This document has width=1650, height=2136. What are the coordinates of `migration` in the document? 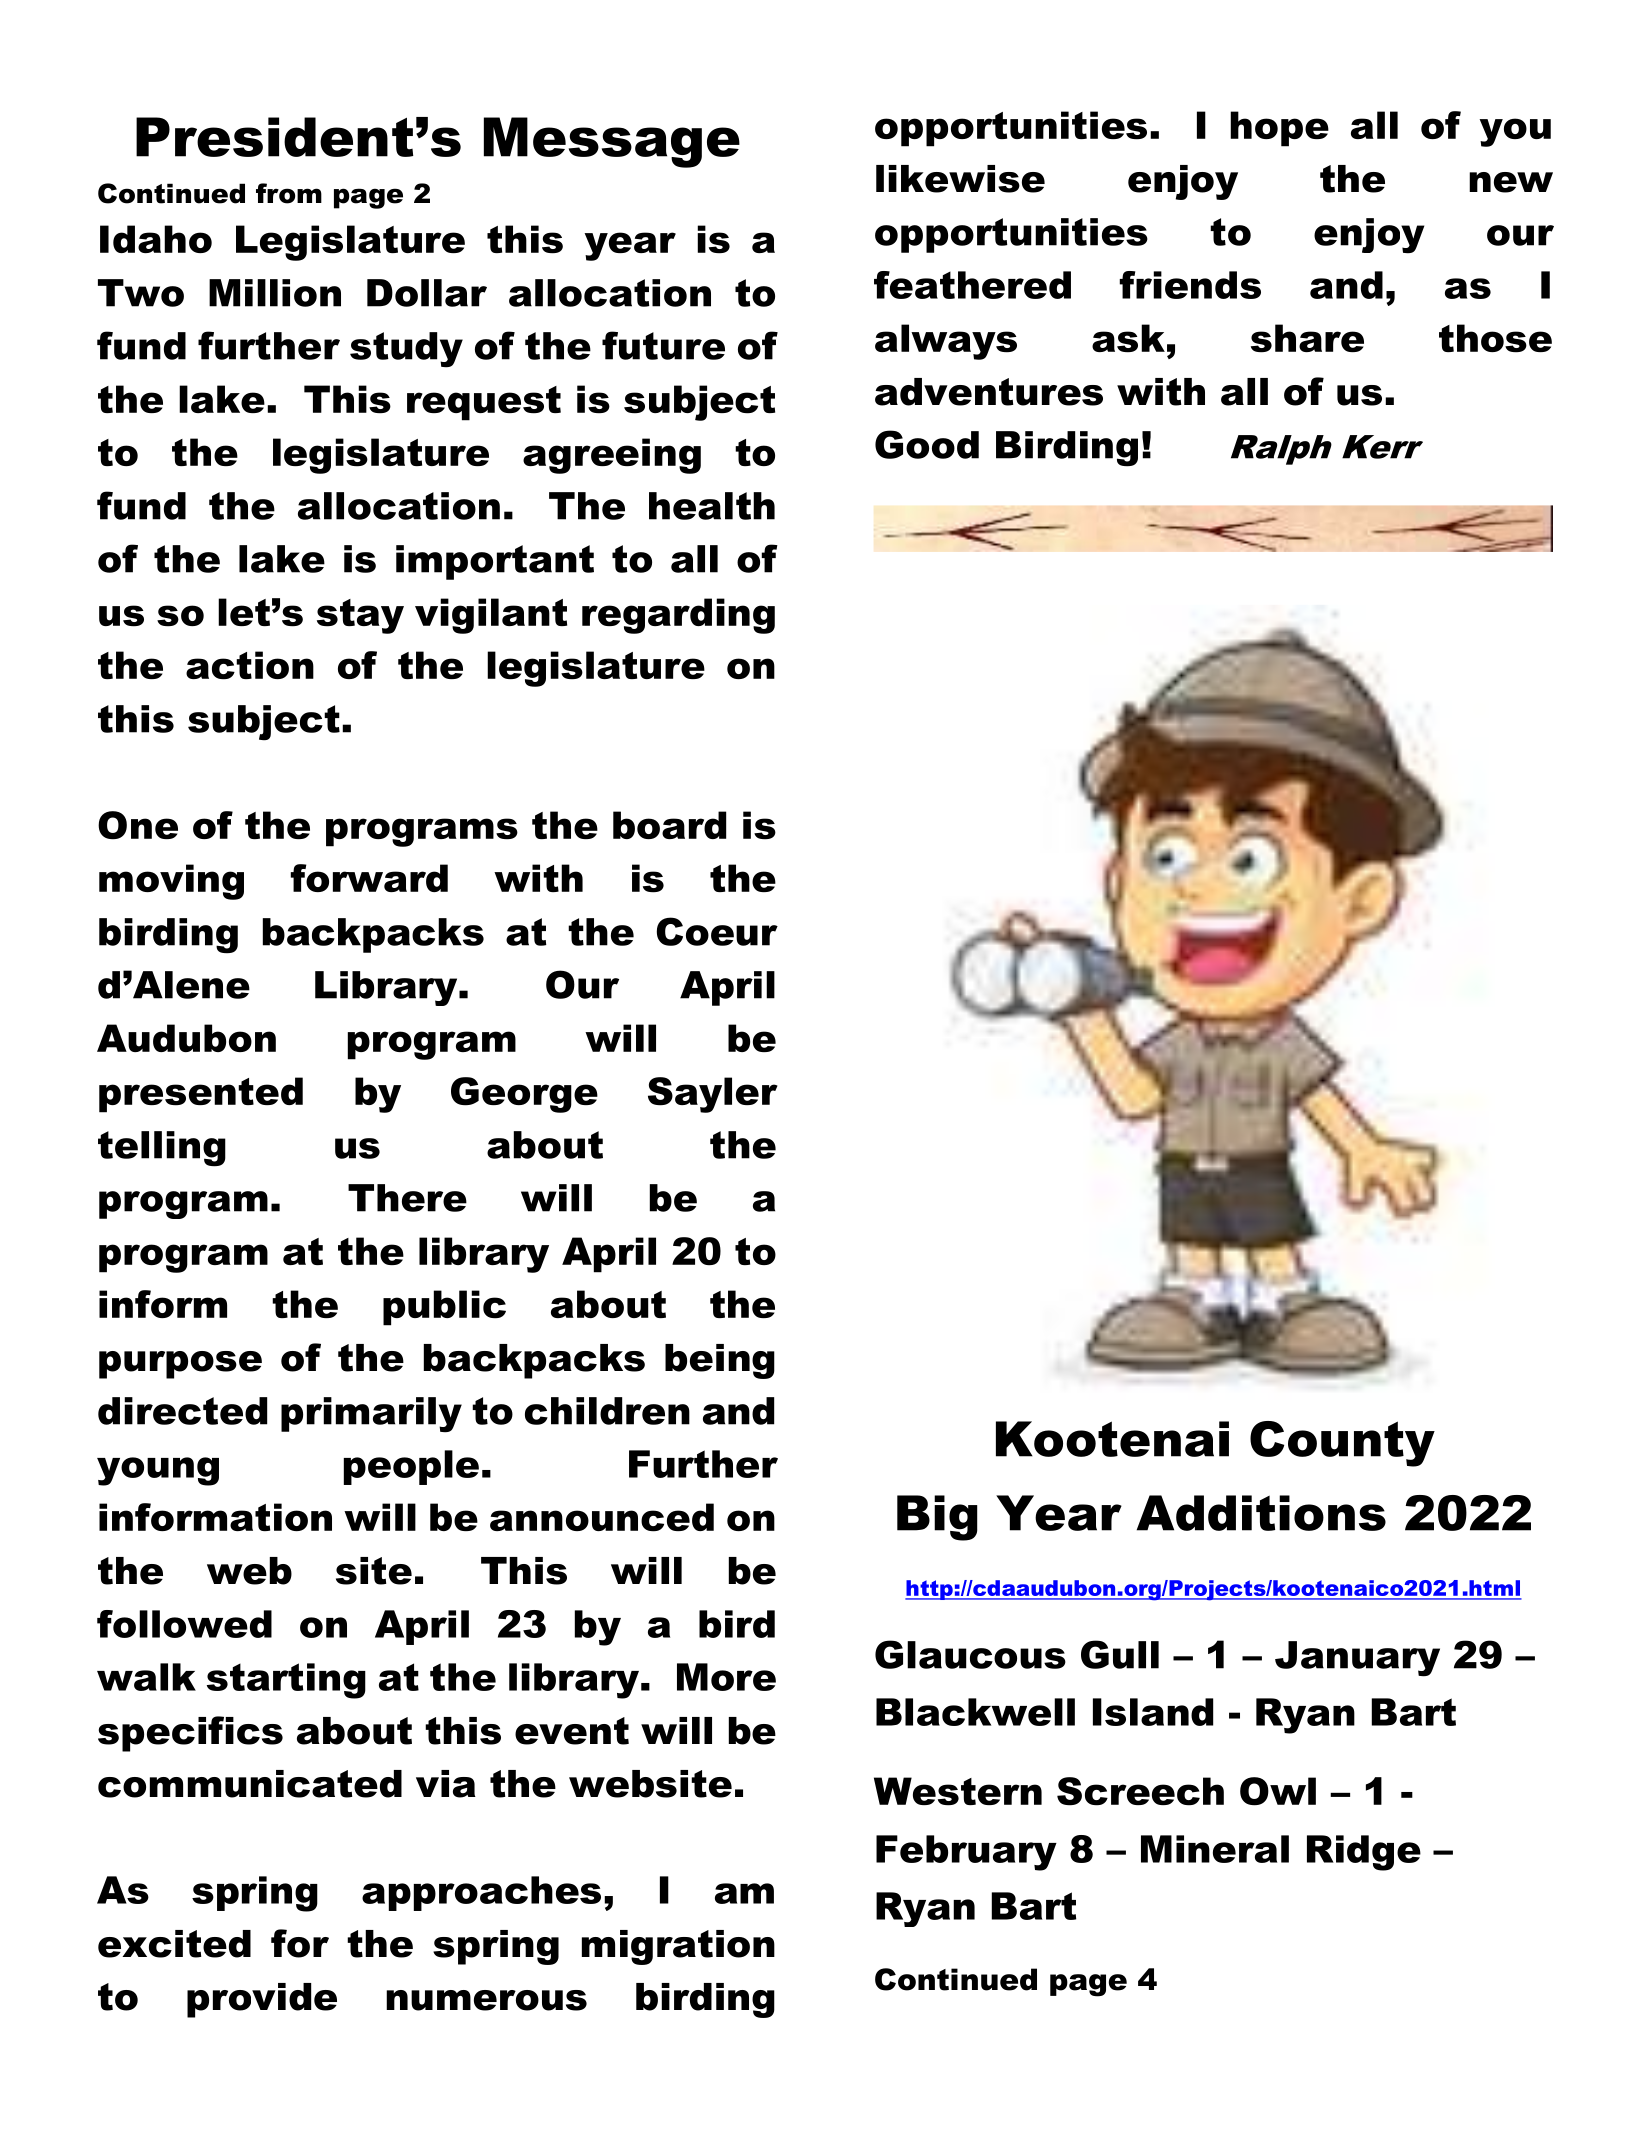 It's located at (678, 1947).
